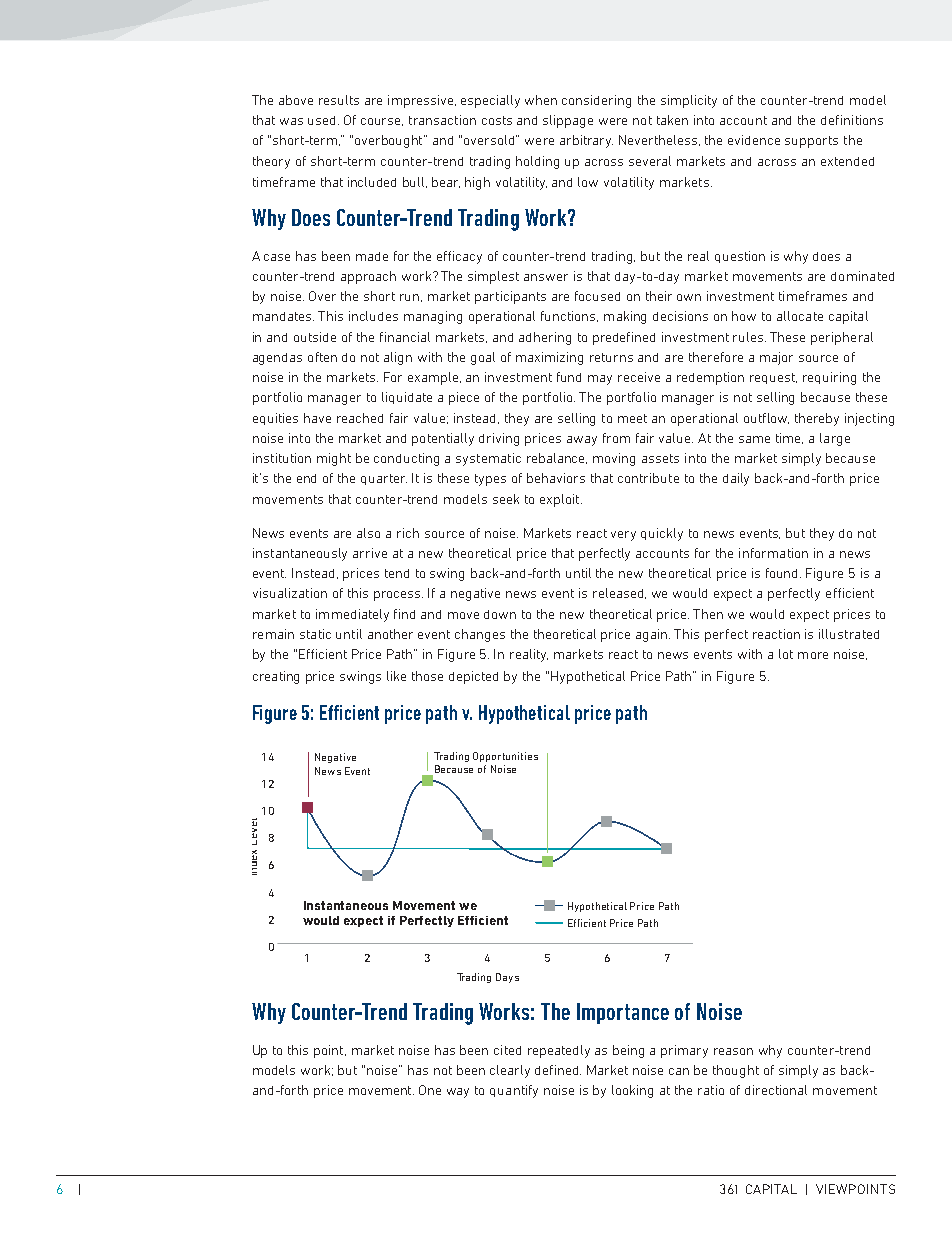 Image resolution: width=952 pixels, height=1233 pixels. Describe the element at coordinates (339, 100) in the document. I see `results` at that location.
